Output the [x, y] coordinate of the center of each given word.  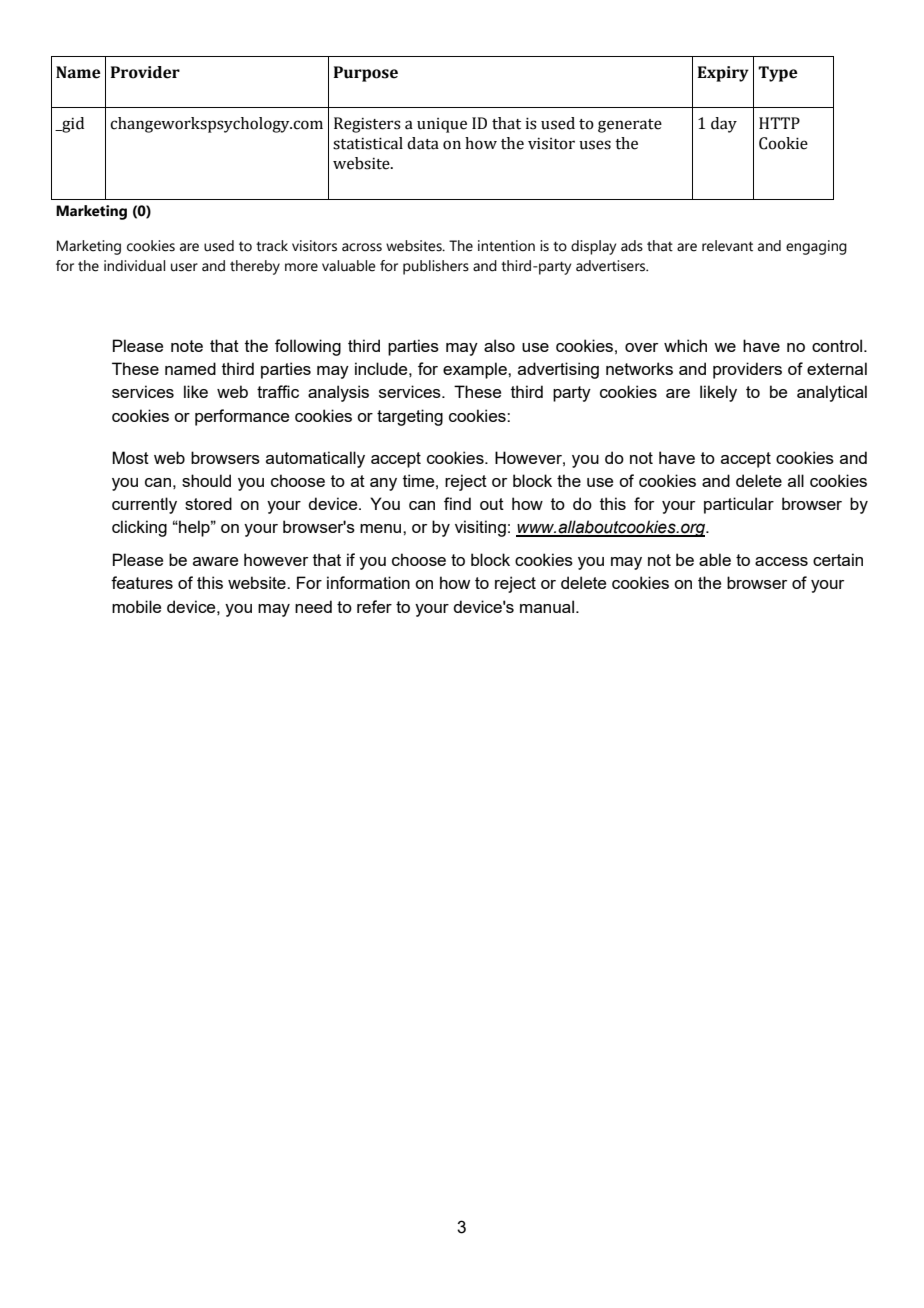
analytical [832, 393]
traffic [278, 391]
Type [778, 74]
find [457, 503]
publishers [436, 267]
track [272, 246]
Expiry [723, 74]
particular [739, 505]
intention [506, 246]
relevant [727, 246]
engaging [816, 247]
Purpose [366, 74]
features [142, 582]
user [184, 267]
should [206, 480]
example [476, 370]
